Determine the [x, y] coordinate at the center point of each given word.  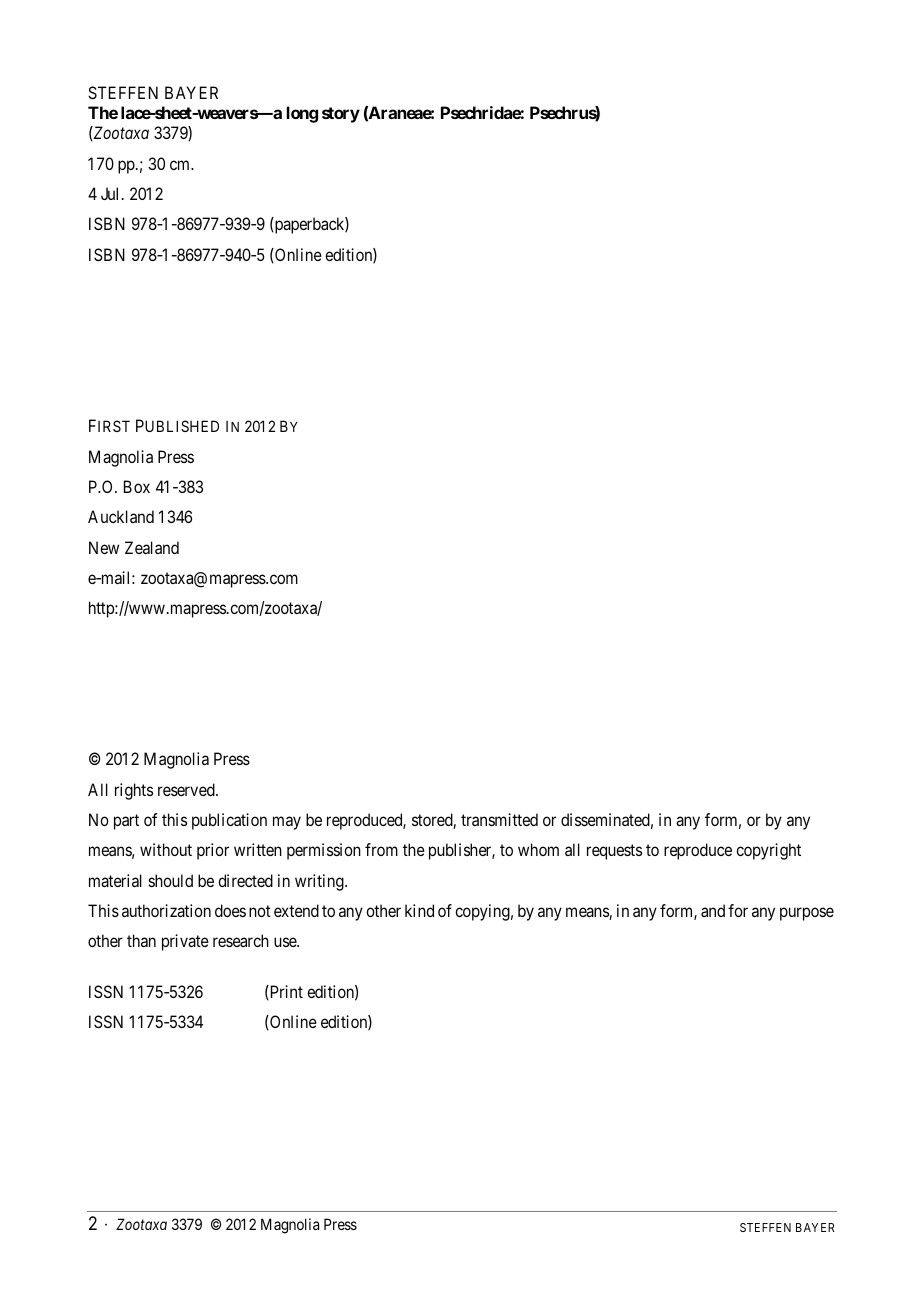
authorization [166, 910]
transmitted [499, 819]
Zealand [152, 547]
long [302, 114]
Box [137, 486]
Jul [112, 193]
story [341, 115]
